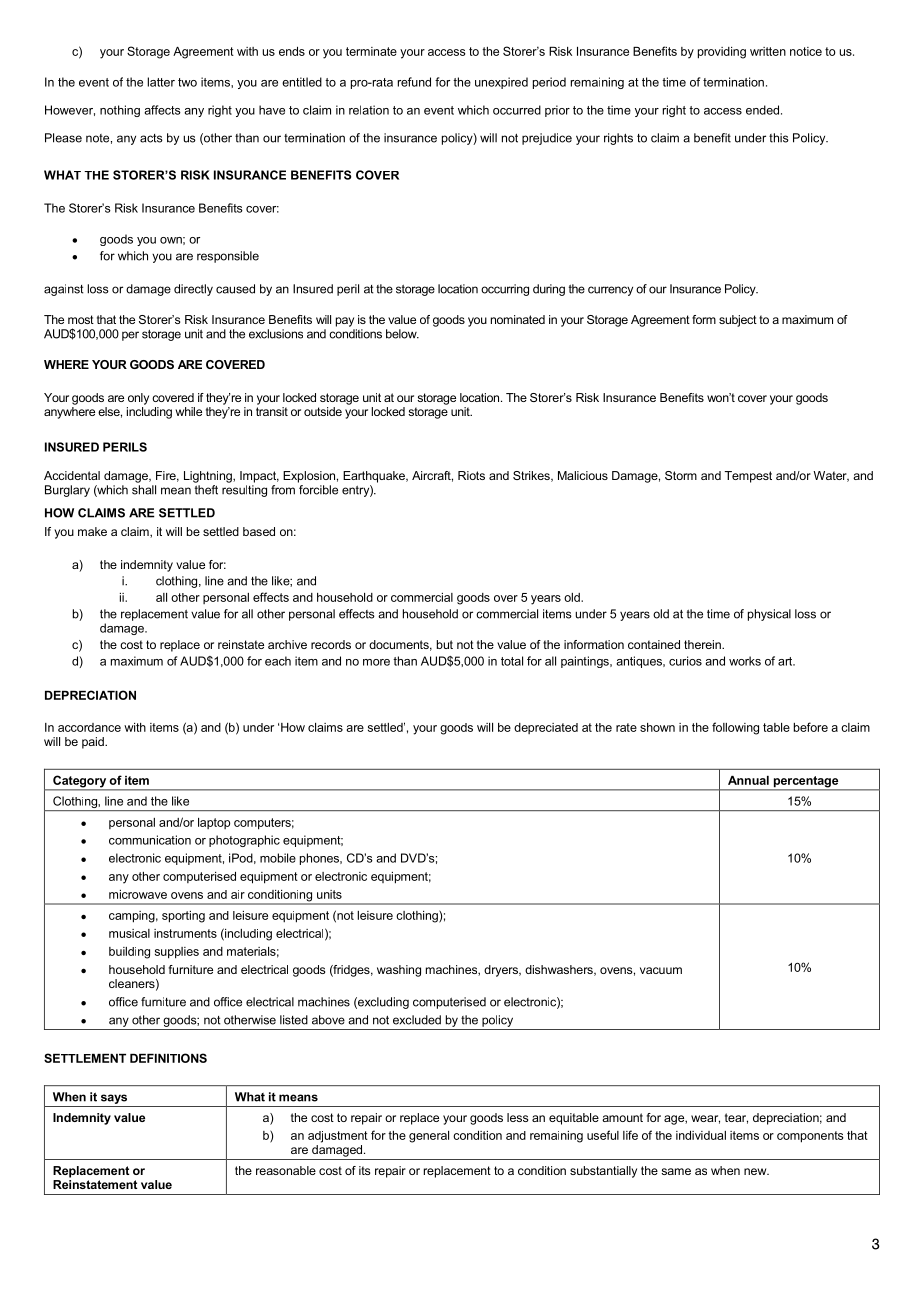 Image resolution: width=924 pixels, height=1308 pixels. I want to click on while, so click(189, 411).
